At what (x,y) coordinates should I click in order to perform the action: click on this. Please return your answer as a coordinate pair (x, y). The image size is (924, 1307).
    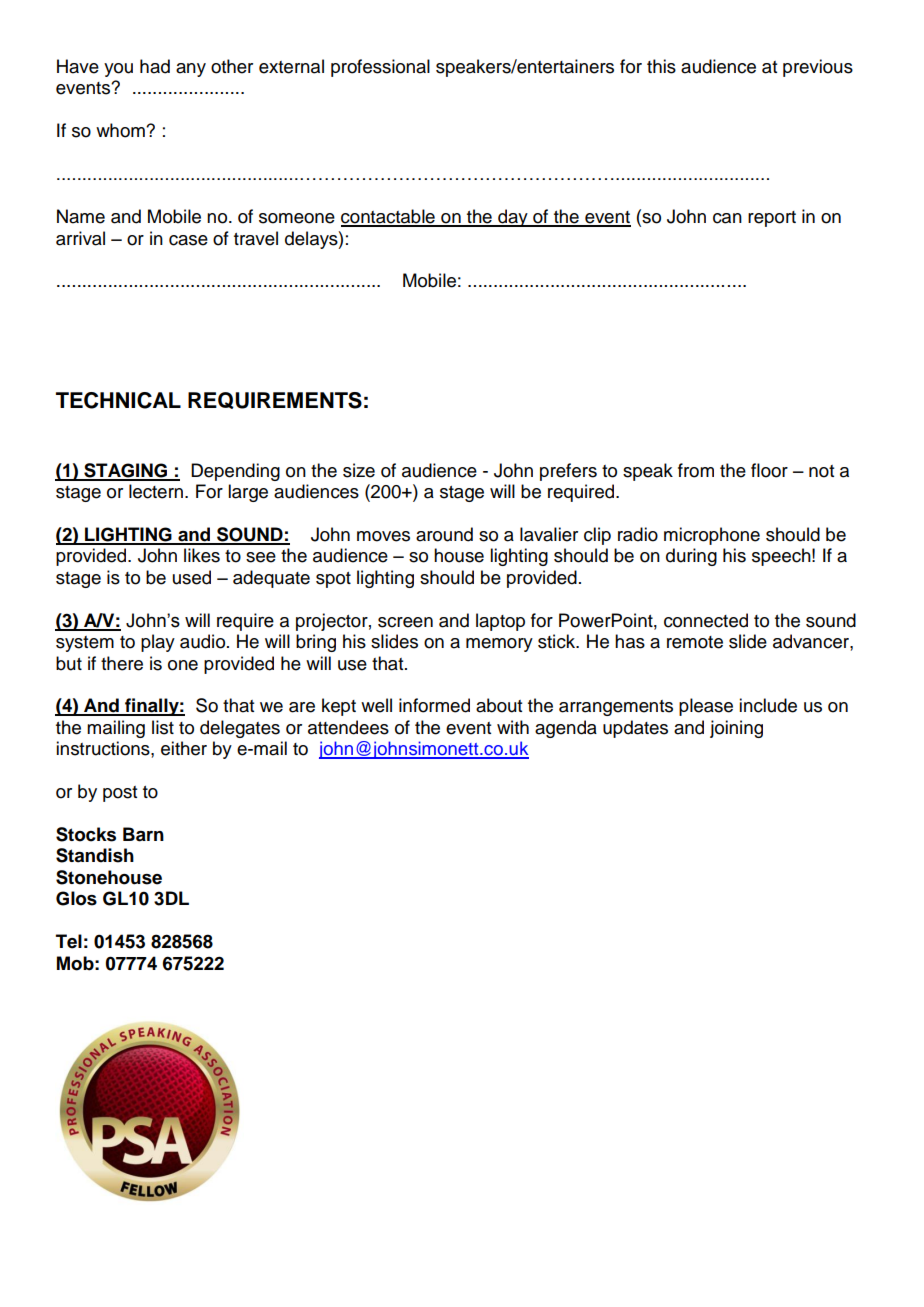
    Looking at the image, I should click on (661, 66).
